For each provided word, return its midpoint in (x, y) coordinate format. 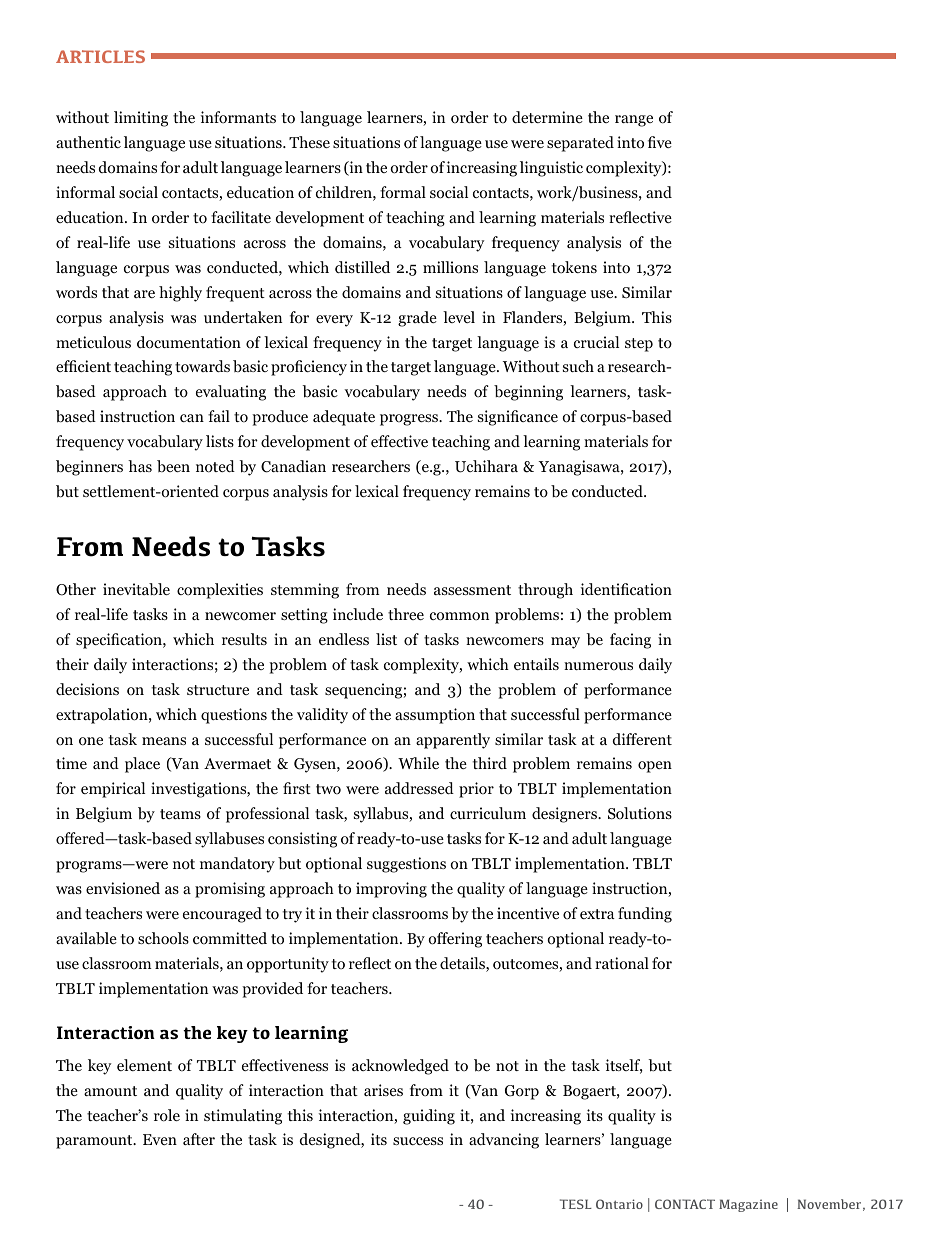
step (639, 345)
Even (160, 1139)
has (140, 466)
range (634, 121)
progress (410, 420)
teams (180, 814)
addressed (419, 788)
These (309, 142)
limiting (141, 119)
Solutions (640, 813)
